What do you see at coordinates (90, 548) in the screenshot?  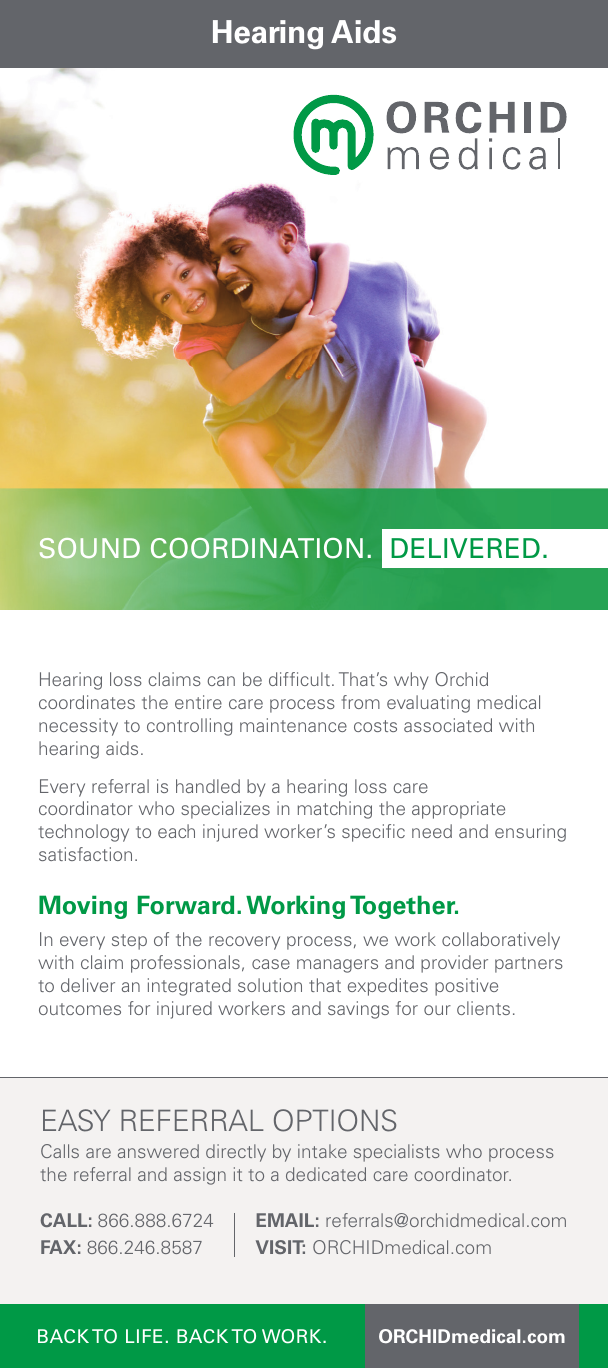 I see `SOUND` at bounding box center [90, 548].
